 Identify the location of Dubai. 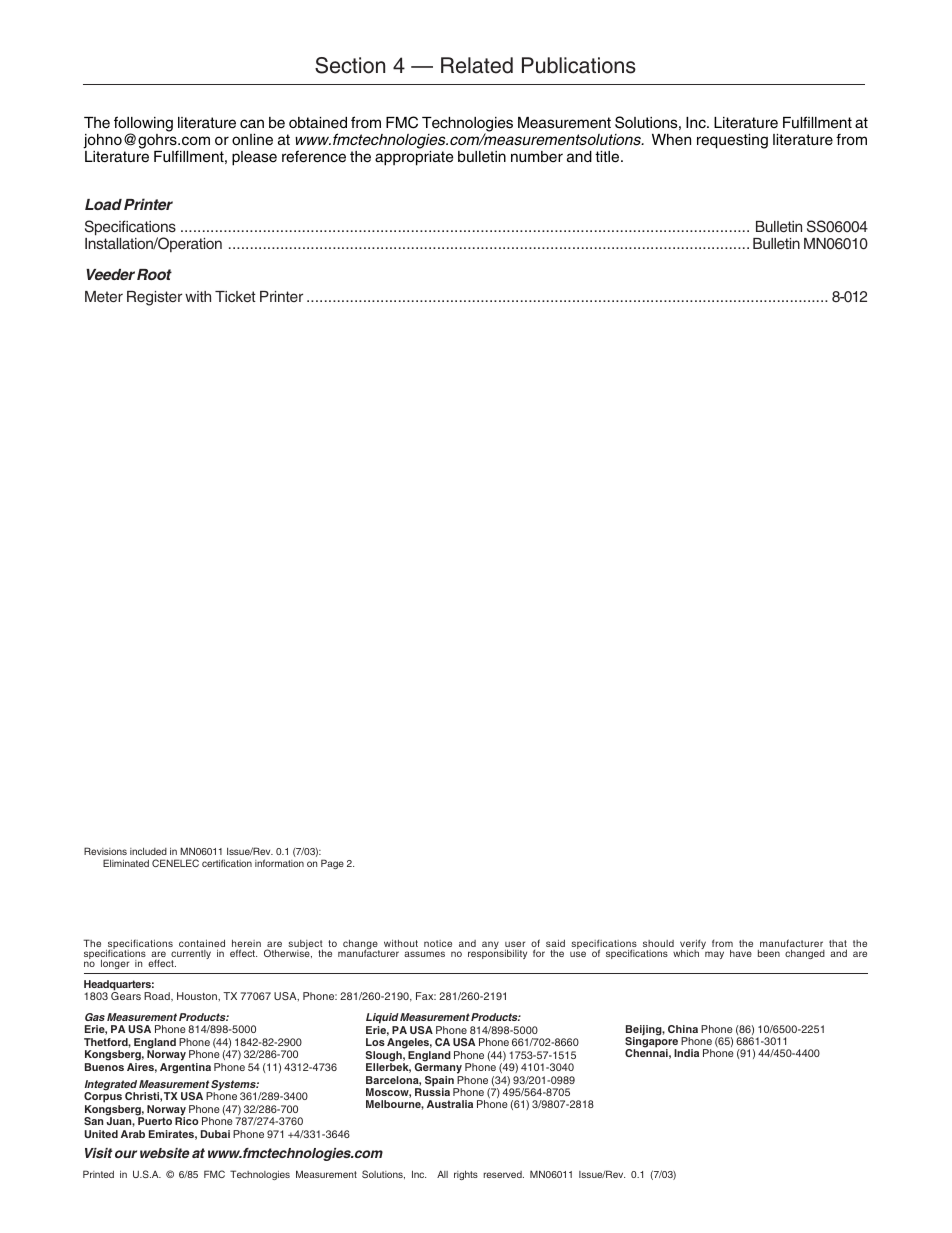
(215, 1134).
